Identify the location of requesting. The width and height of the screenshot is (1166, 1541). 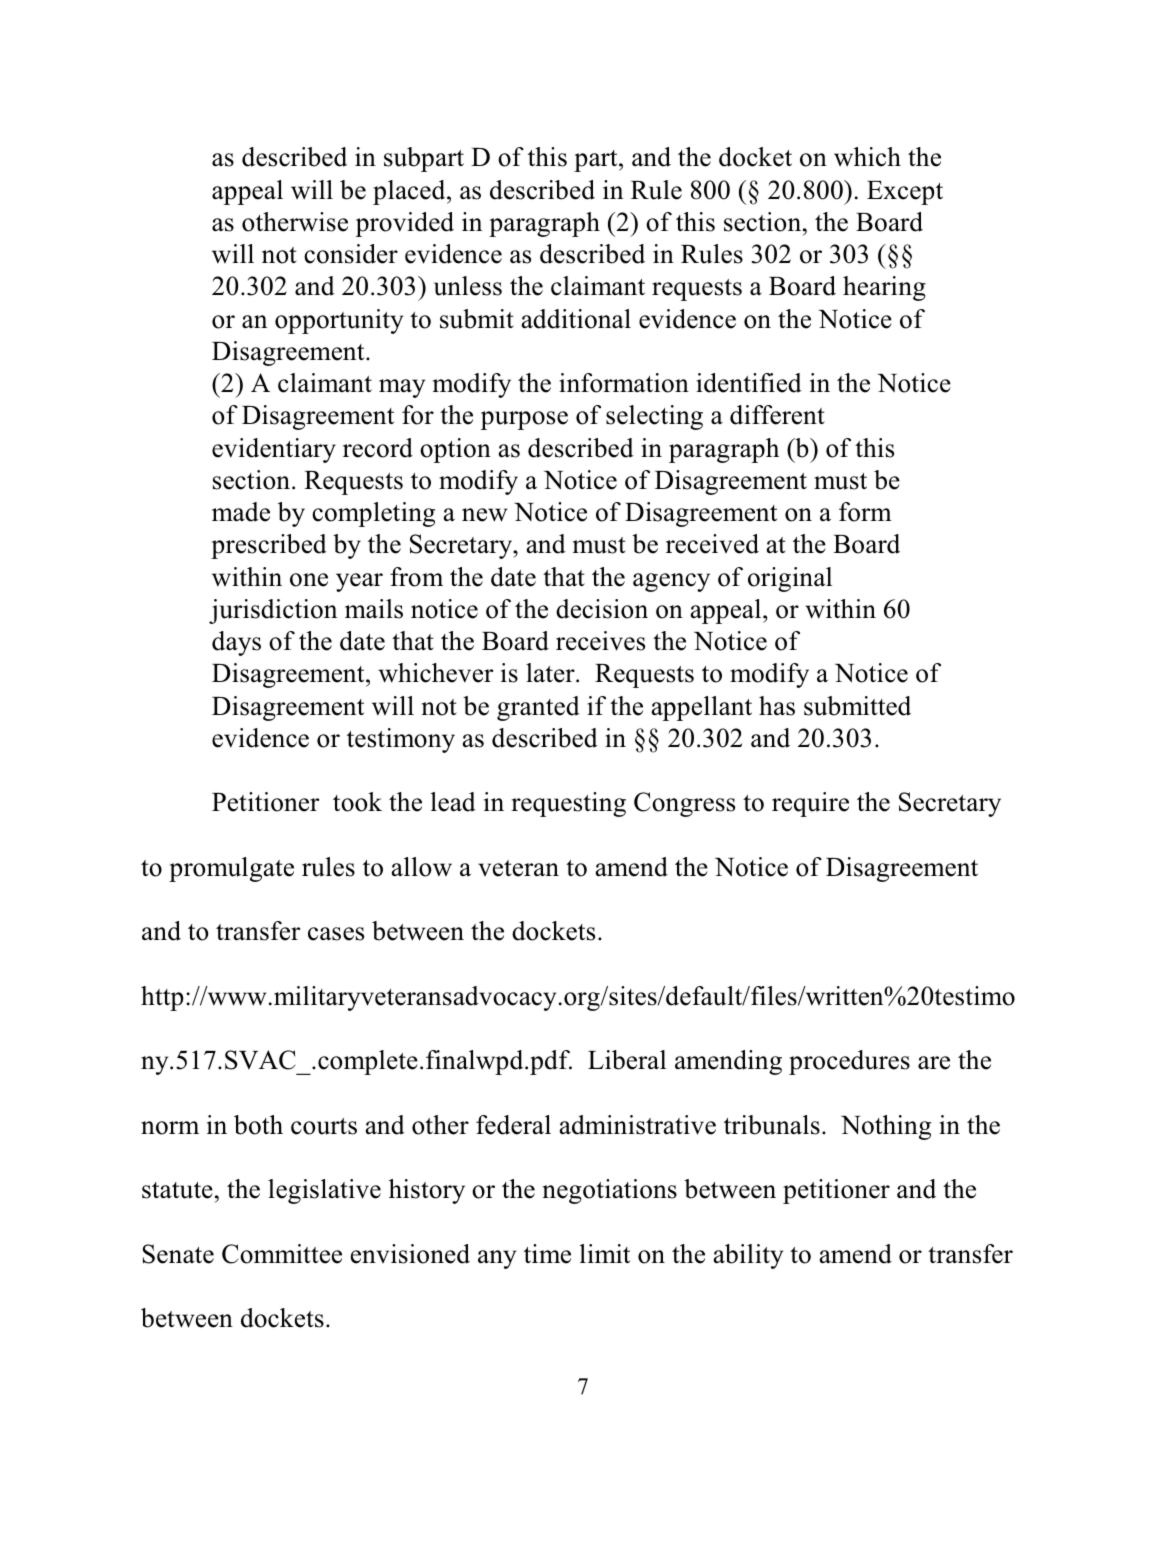
(568, 804).
